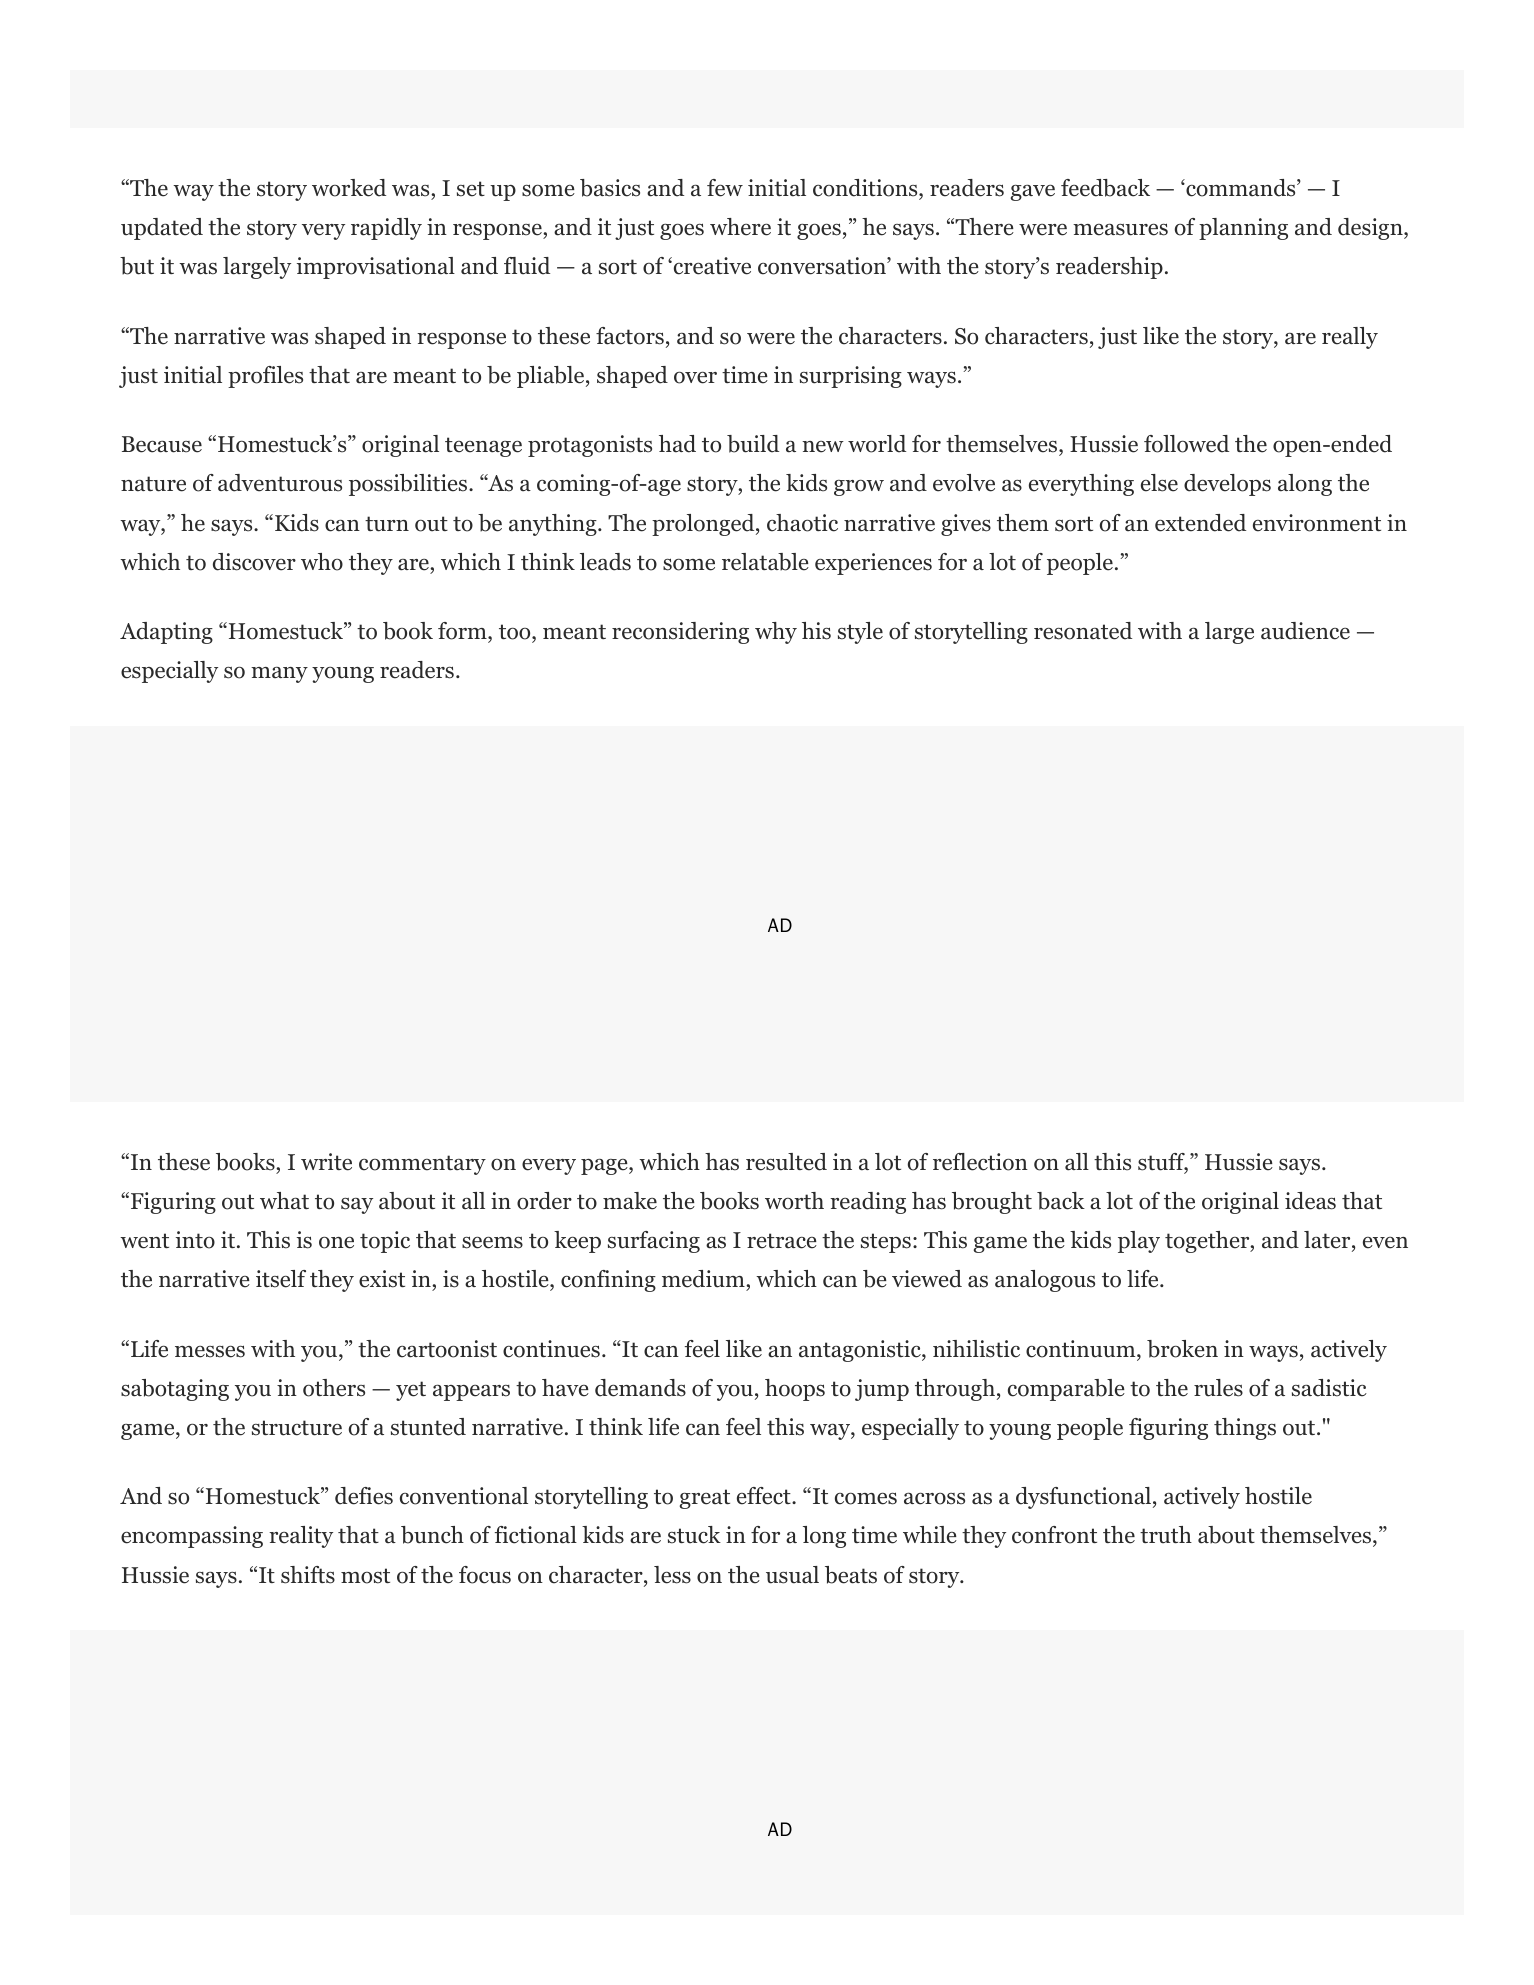 The image size is (1534, 1985). What do you see at coordinates (776, 633) in the screenshot?
I see `why` at bounding box center [776, 633].
